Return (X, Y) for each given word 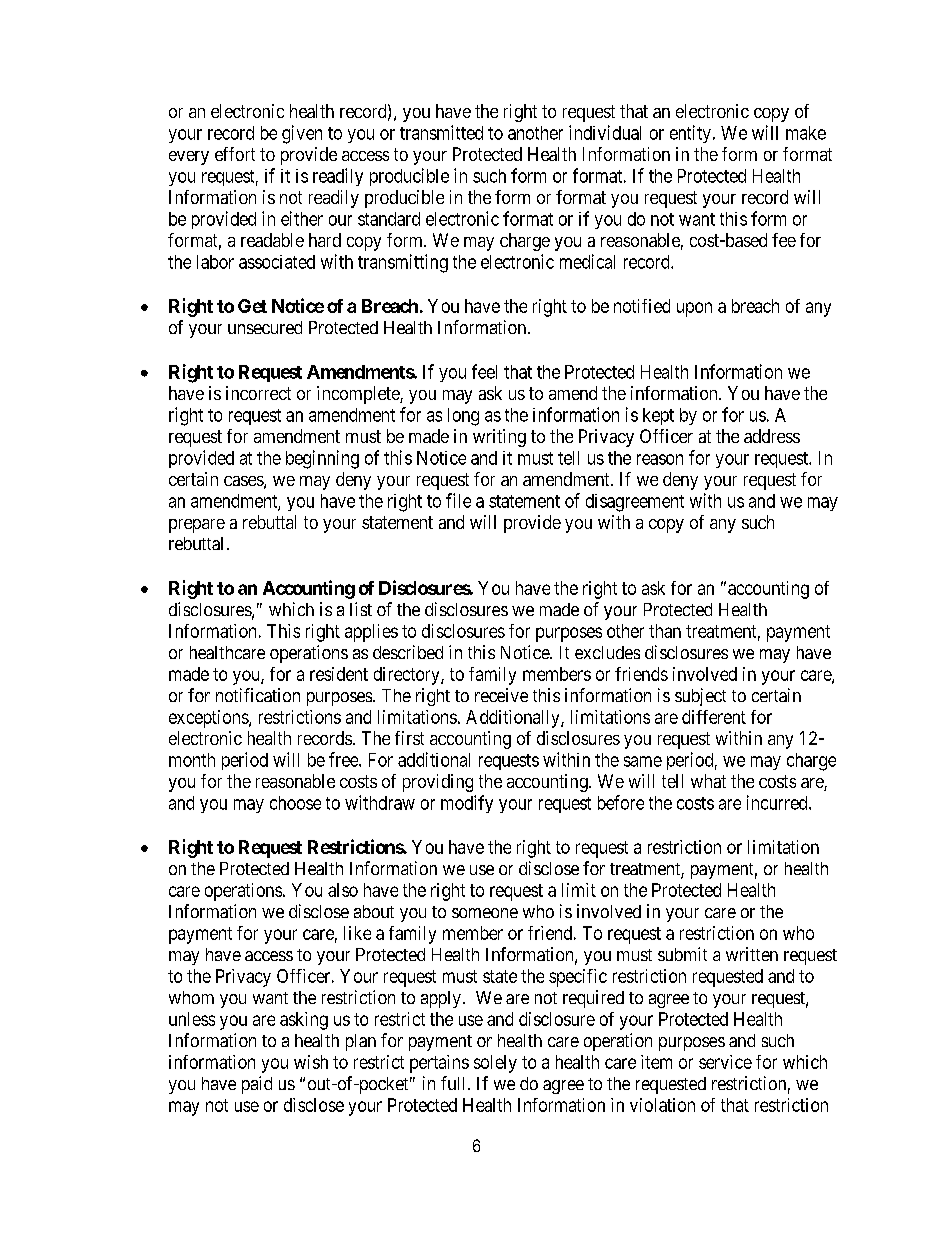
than (665, 631)
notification (258, 695)
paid (257, 1085)
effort (235, 154)
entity (690, 134)
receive (501, 695)
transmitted (441, 132)
